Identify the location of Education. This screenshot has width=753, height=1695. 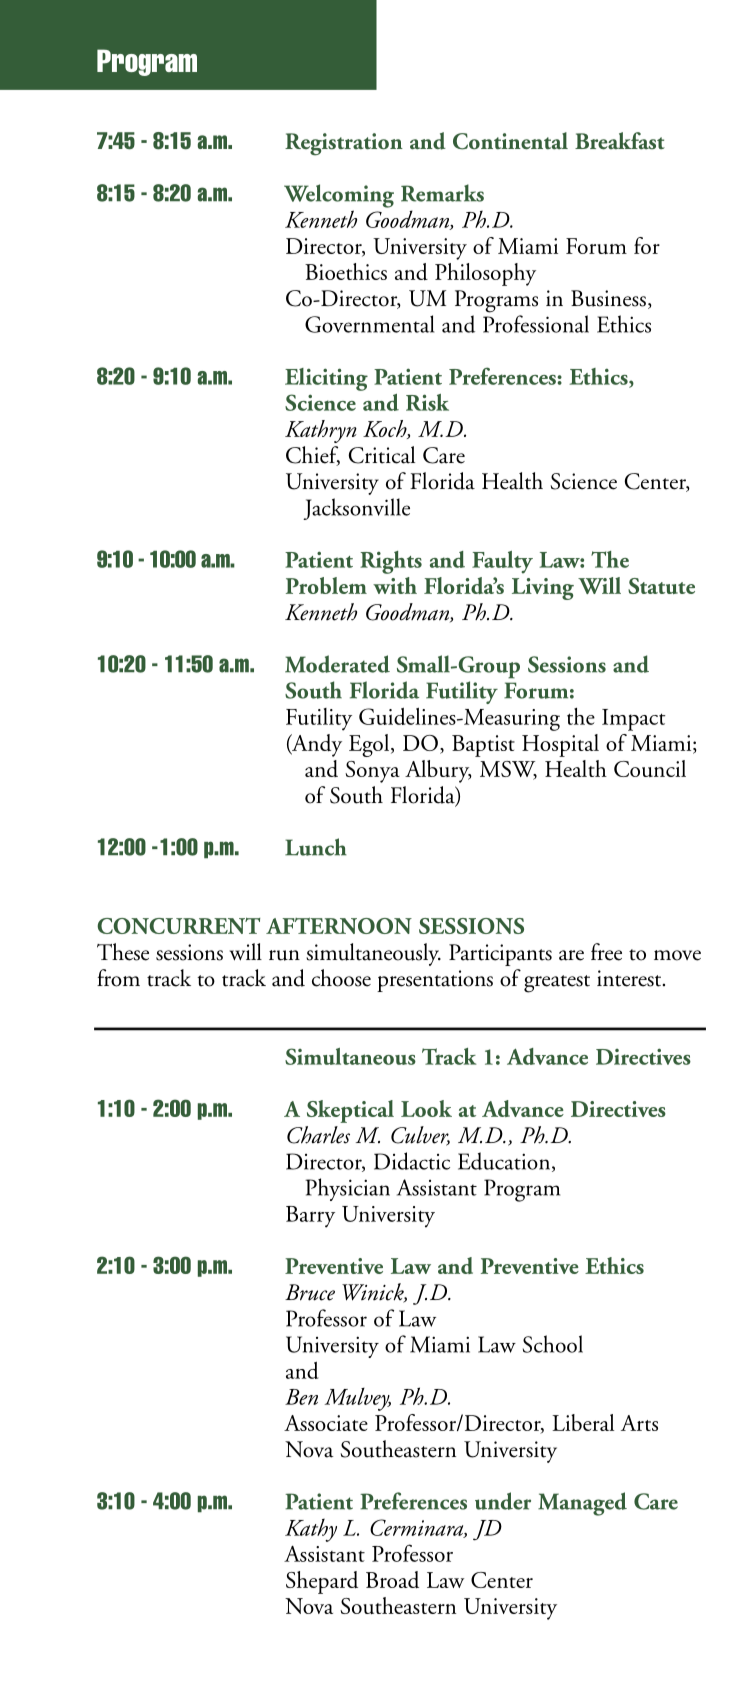
(505, 1162).
